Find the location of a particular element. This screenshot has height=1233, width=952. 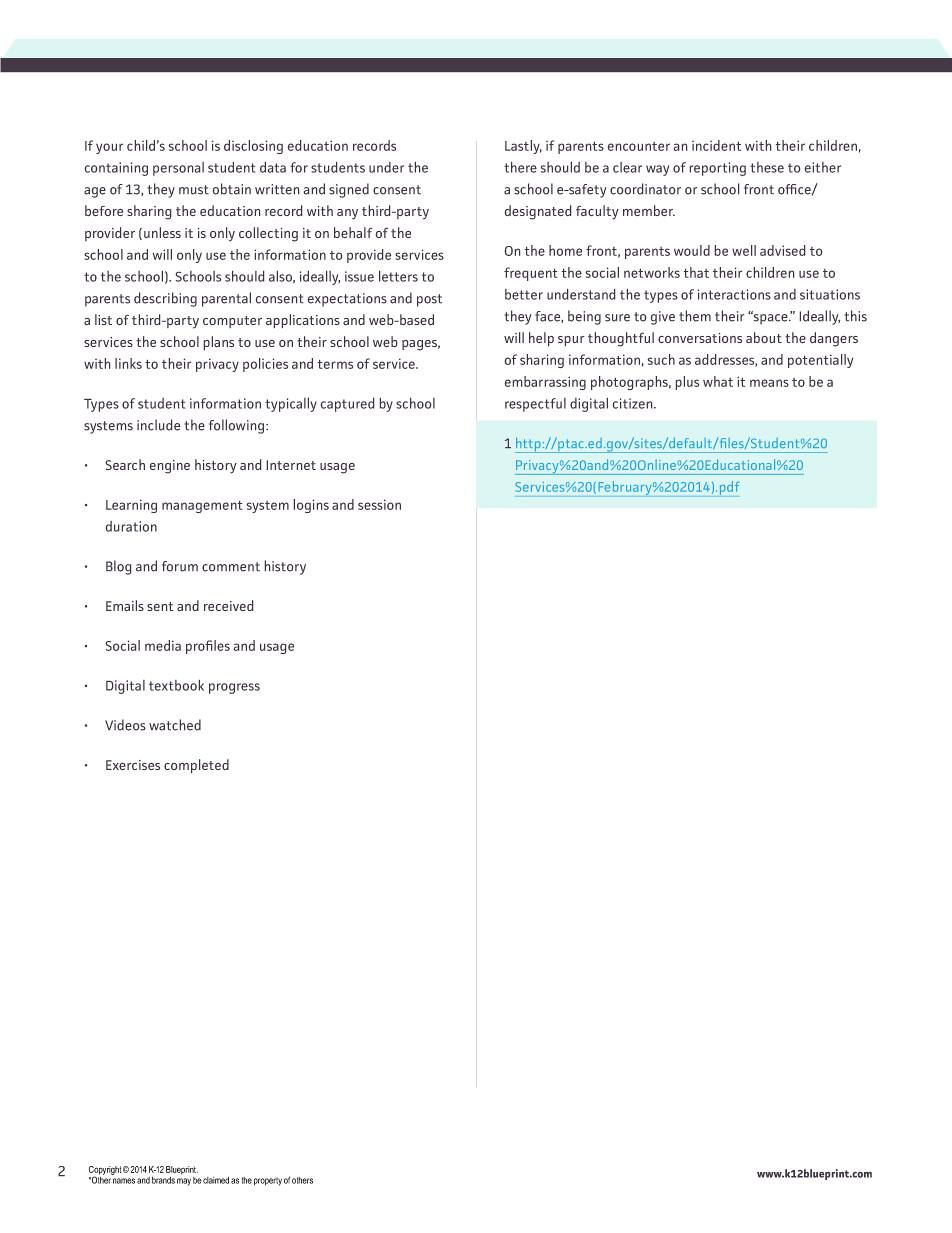

means is located at coordinates (769, 383).
